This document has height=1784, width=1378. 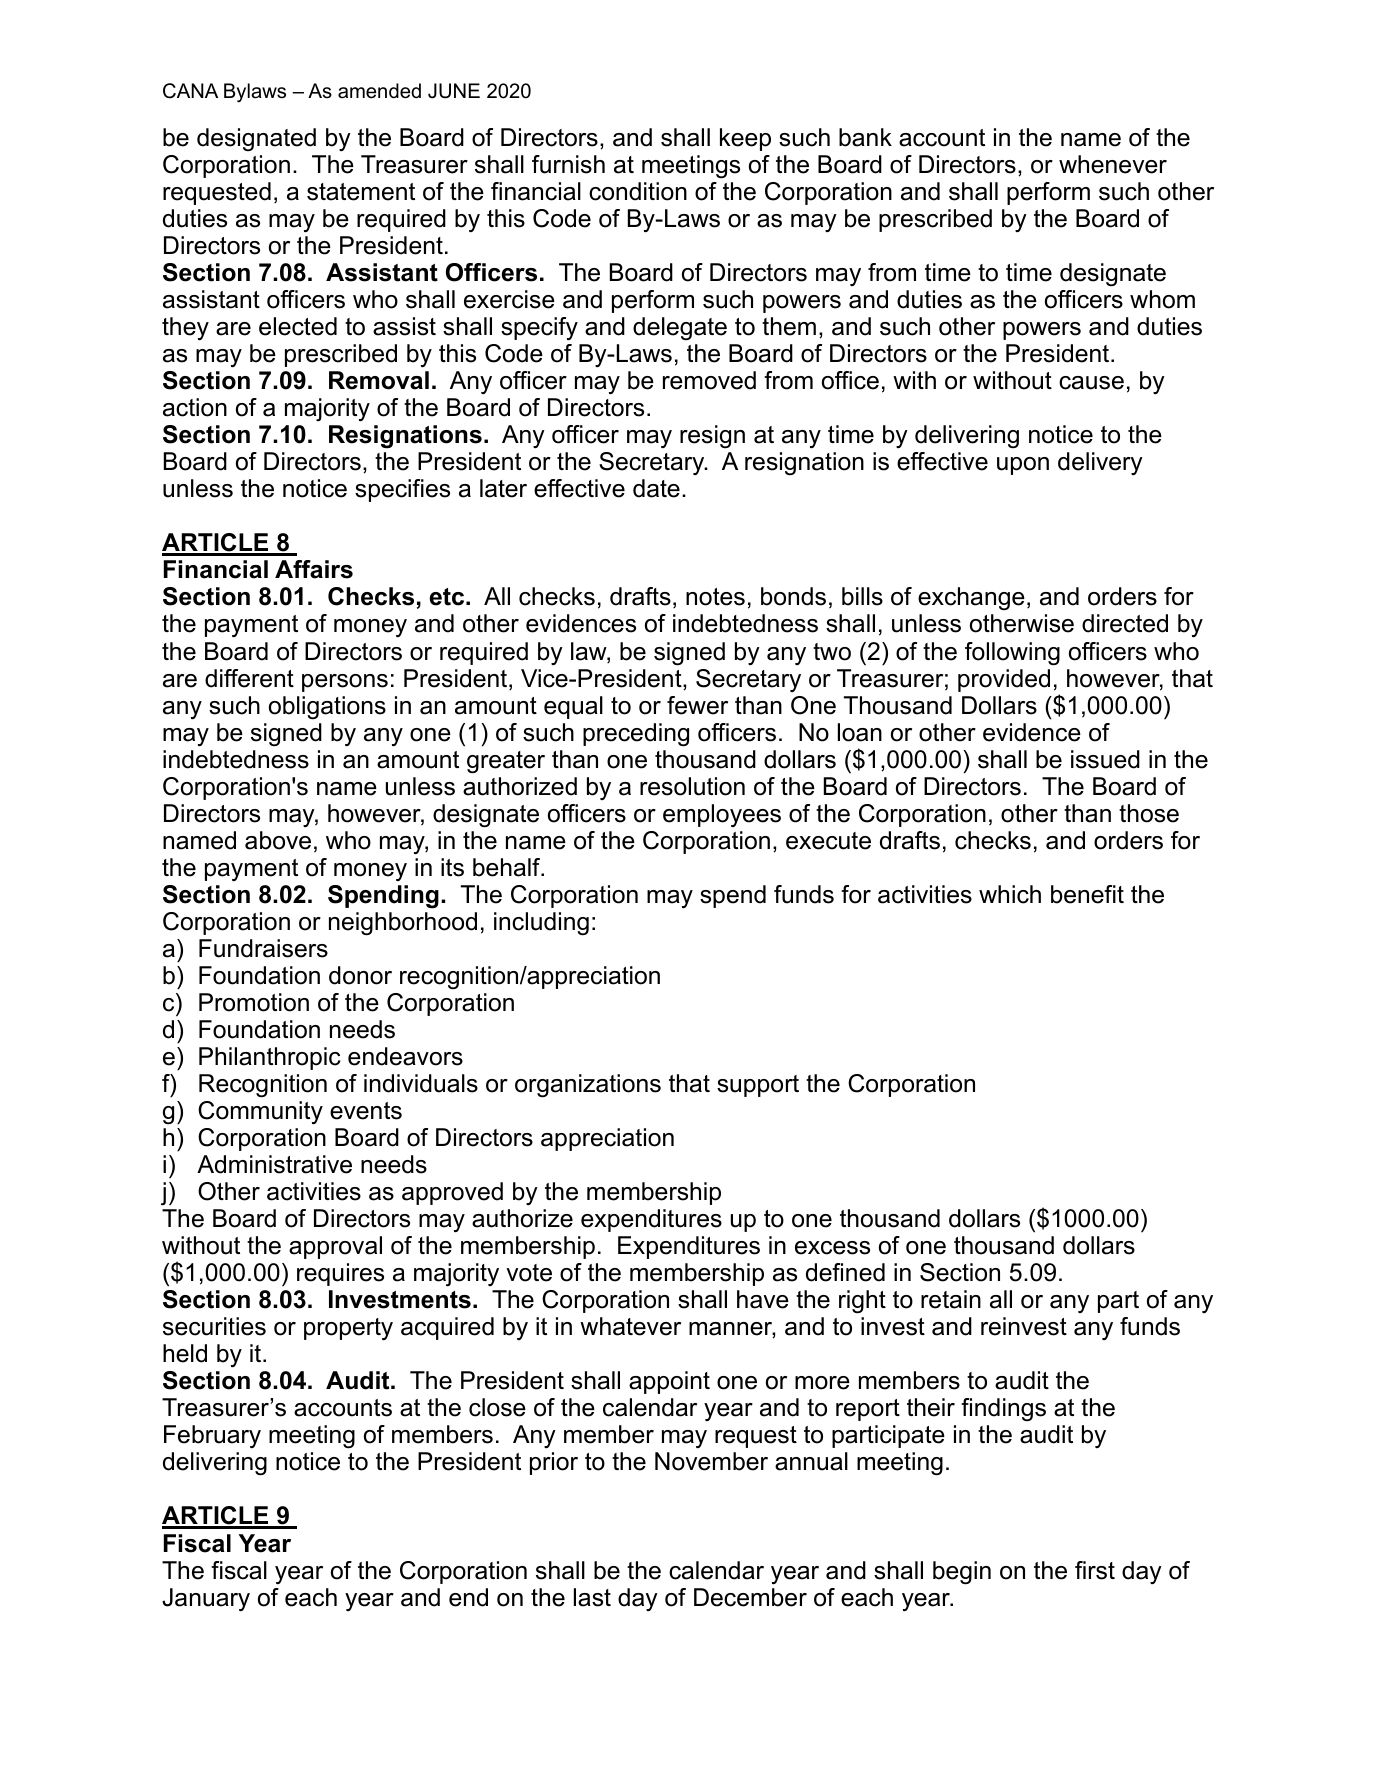 What do you see at coordinates (274, 1164) in the document?
I see `Administrative` at bounding box center [274, 1164].
